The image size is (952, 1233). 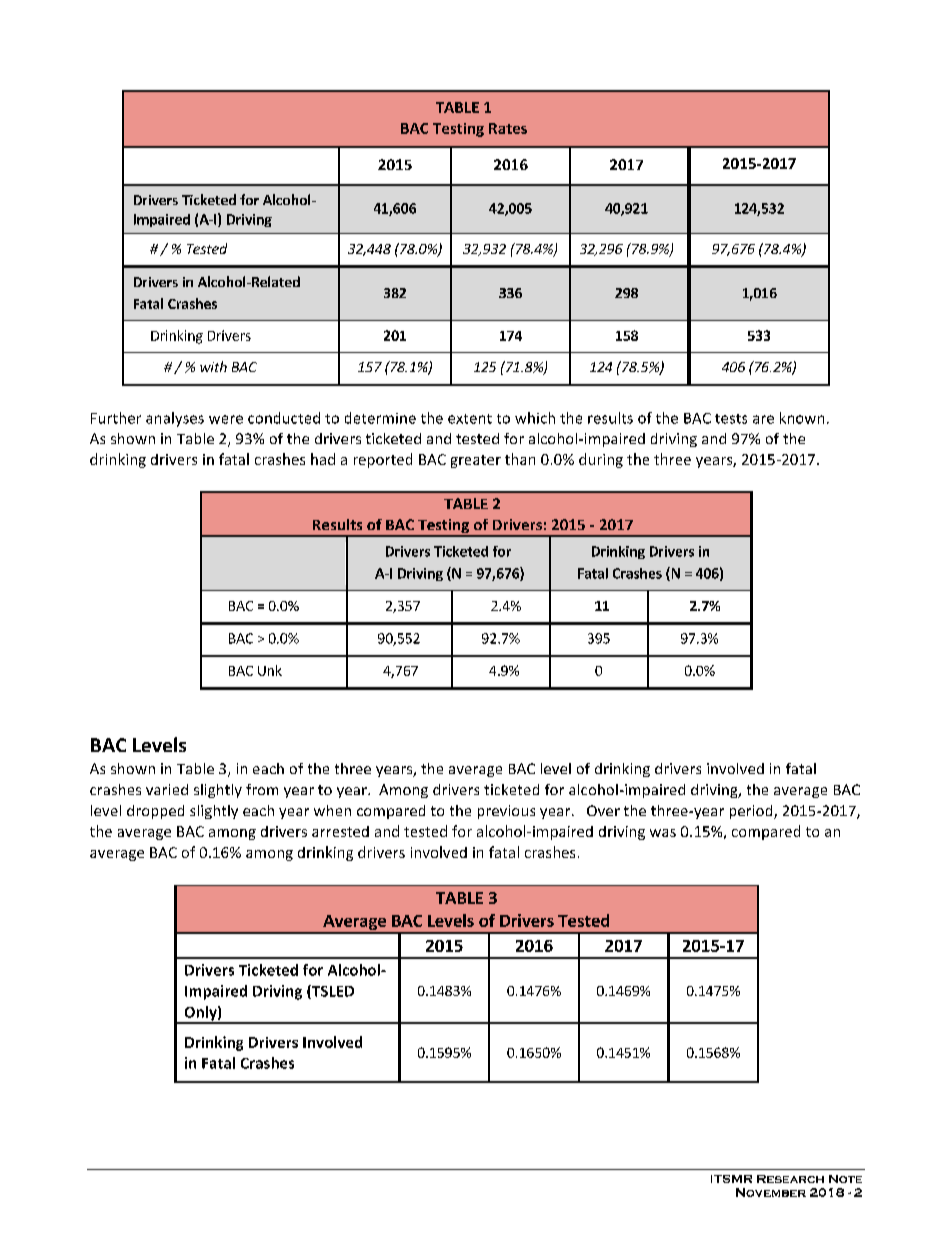 What do you see at coordinates (476, 461) in the document?
I see `greater` at bounding box center [476, 461].
